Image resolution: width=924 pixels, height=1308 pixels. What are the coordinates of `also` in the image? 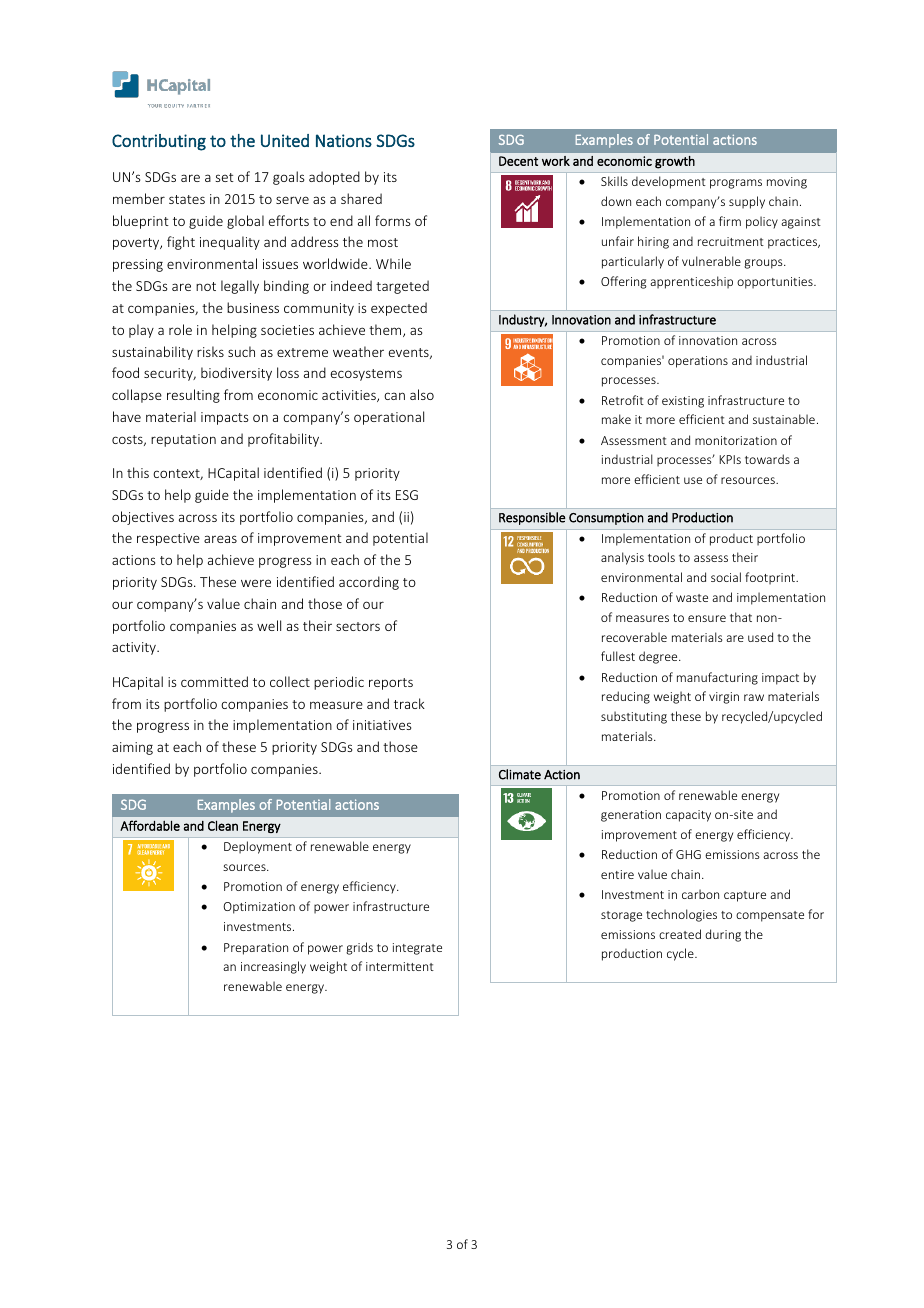 It's located at (422, 394).
